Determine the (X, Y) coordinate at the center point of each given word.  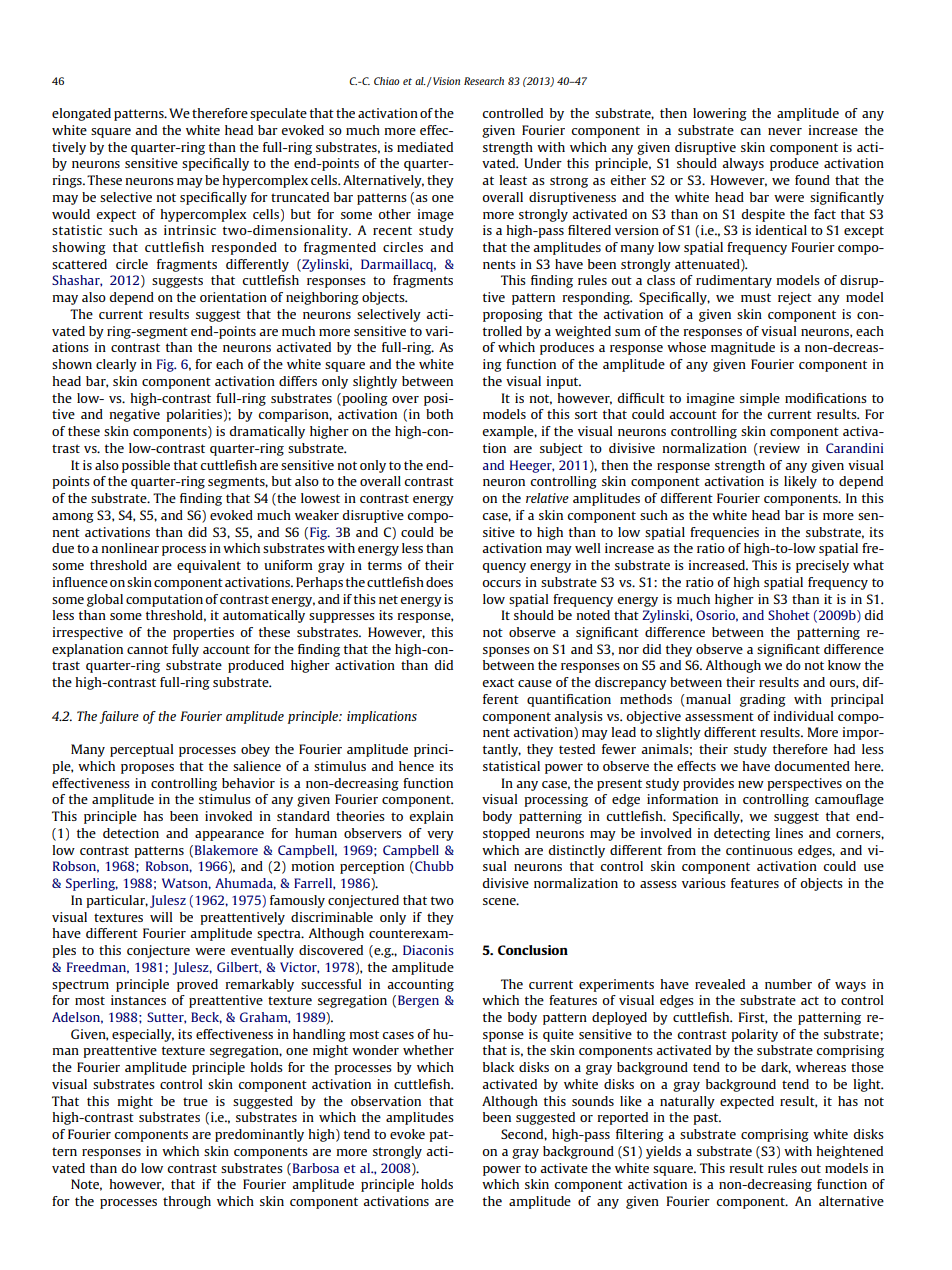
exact (498, 682)
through (187, 1202)
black (498, 1067)
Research (484, 81)
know (844, 665)
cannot (147, 649)
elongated (81, 114)
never (785, 131)
